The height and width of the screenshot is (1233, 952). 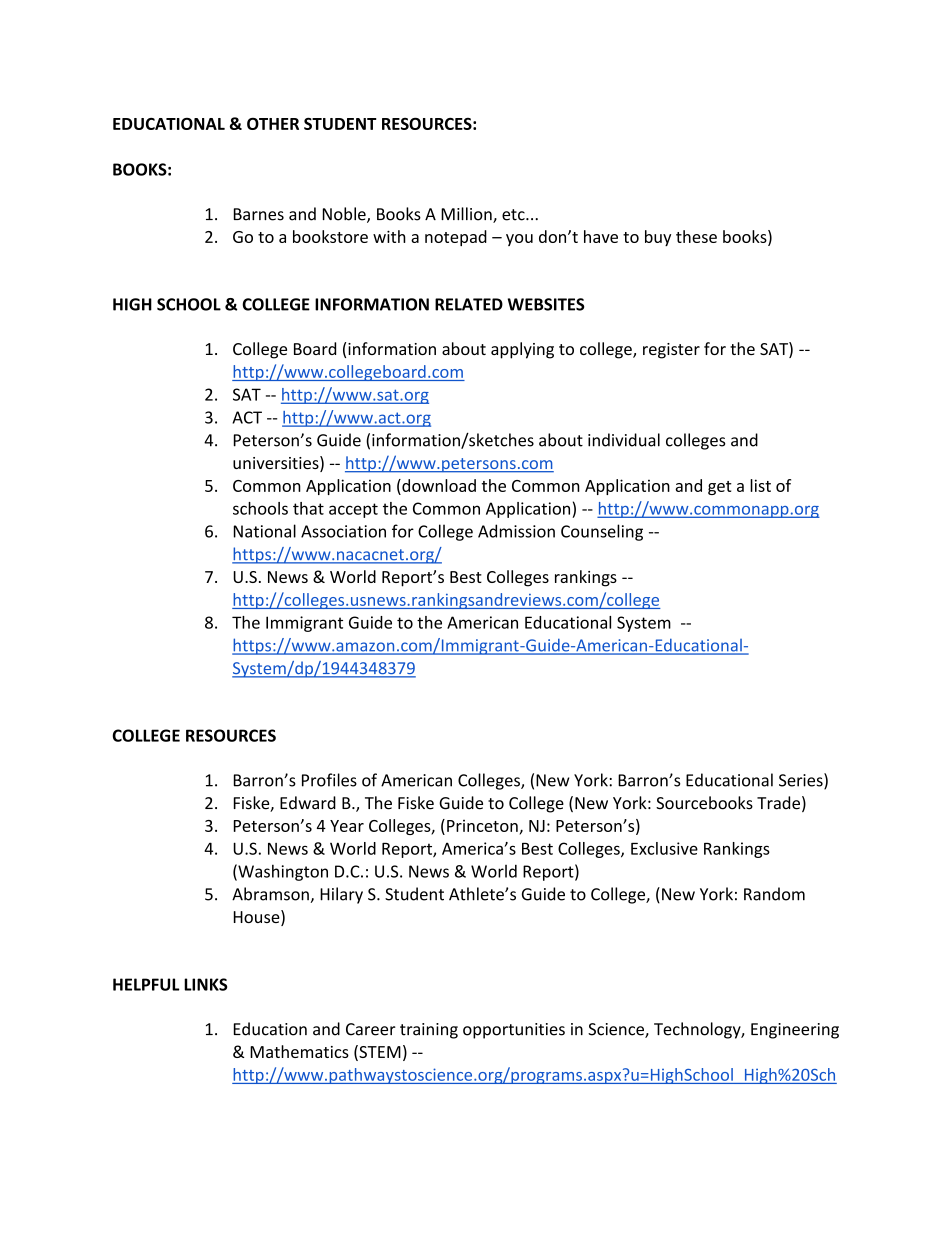 I want to click on RELATED, so click(x=469, y=304).
